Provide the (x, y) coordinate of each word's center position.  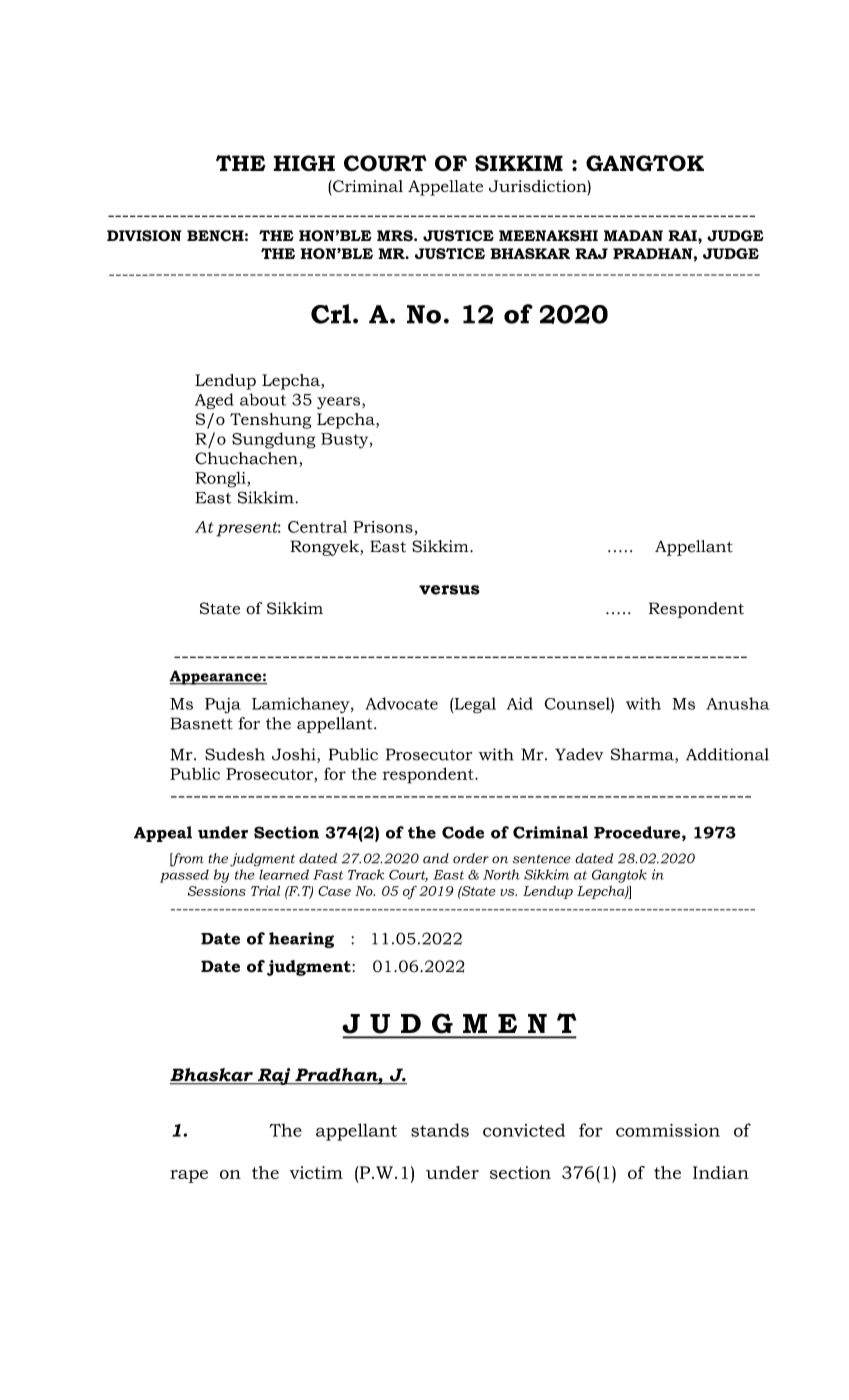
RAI (683, 235)
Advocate (401, 703)
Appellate (445, 188)
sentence (541, 859)
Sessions (217, 891)
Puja (223, 706)
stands (440, 1130)
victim (316, 1172)
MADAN (633, 235)
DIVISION (144, 236)
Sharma (643, 755)
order (471, 858)
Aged (214, 401)
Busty (346, 441)
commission (668, 1130)
